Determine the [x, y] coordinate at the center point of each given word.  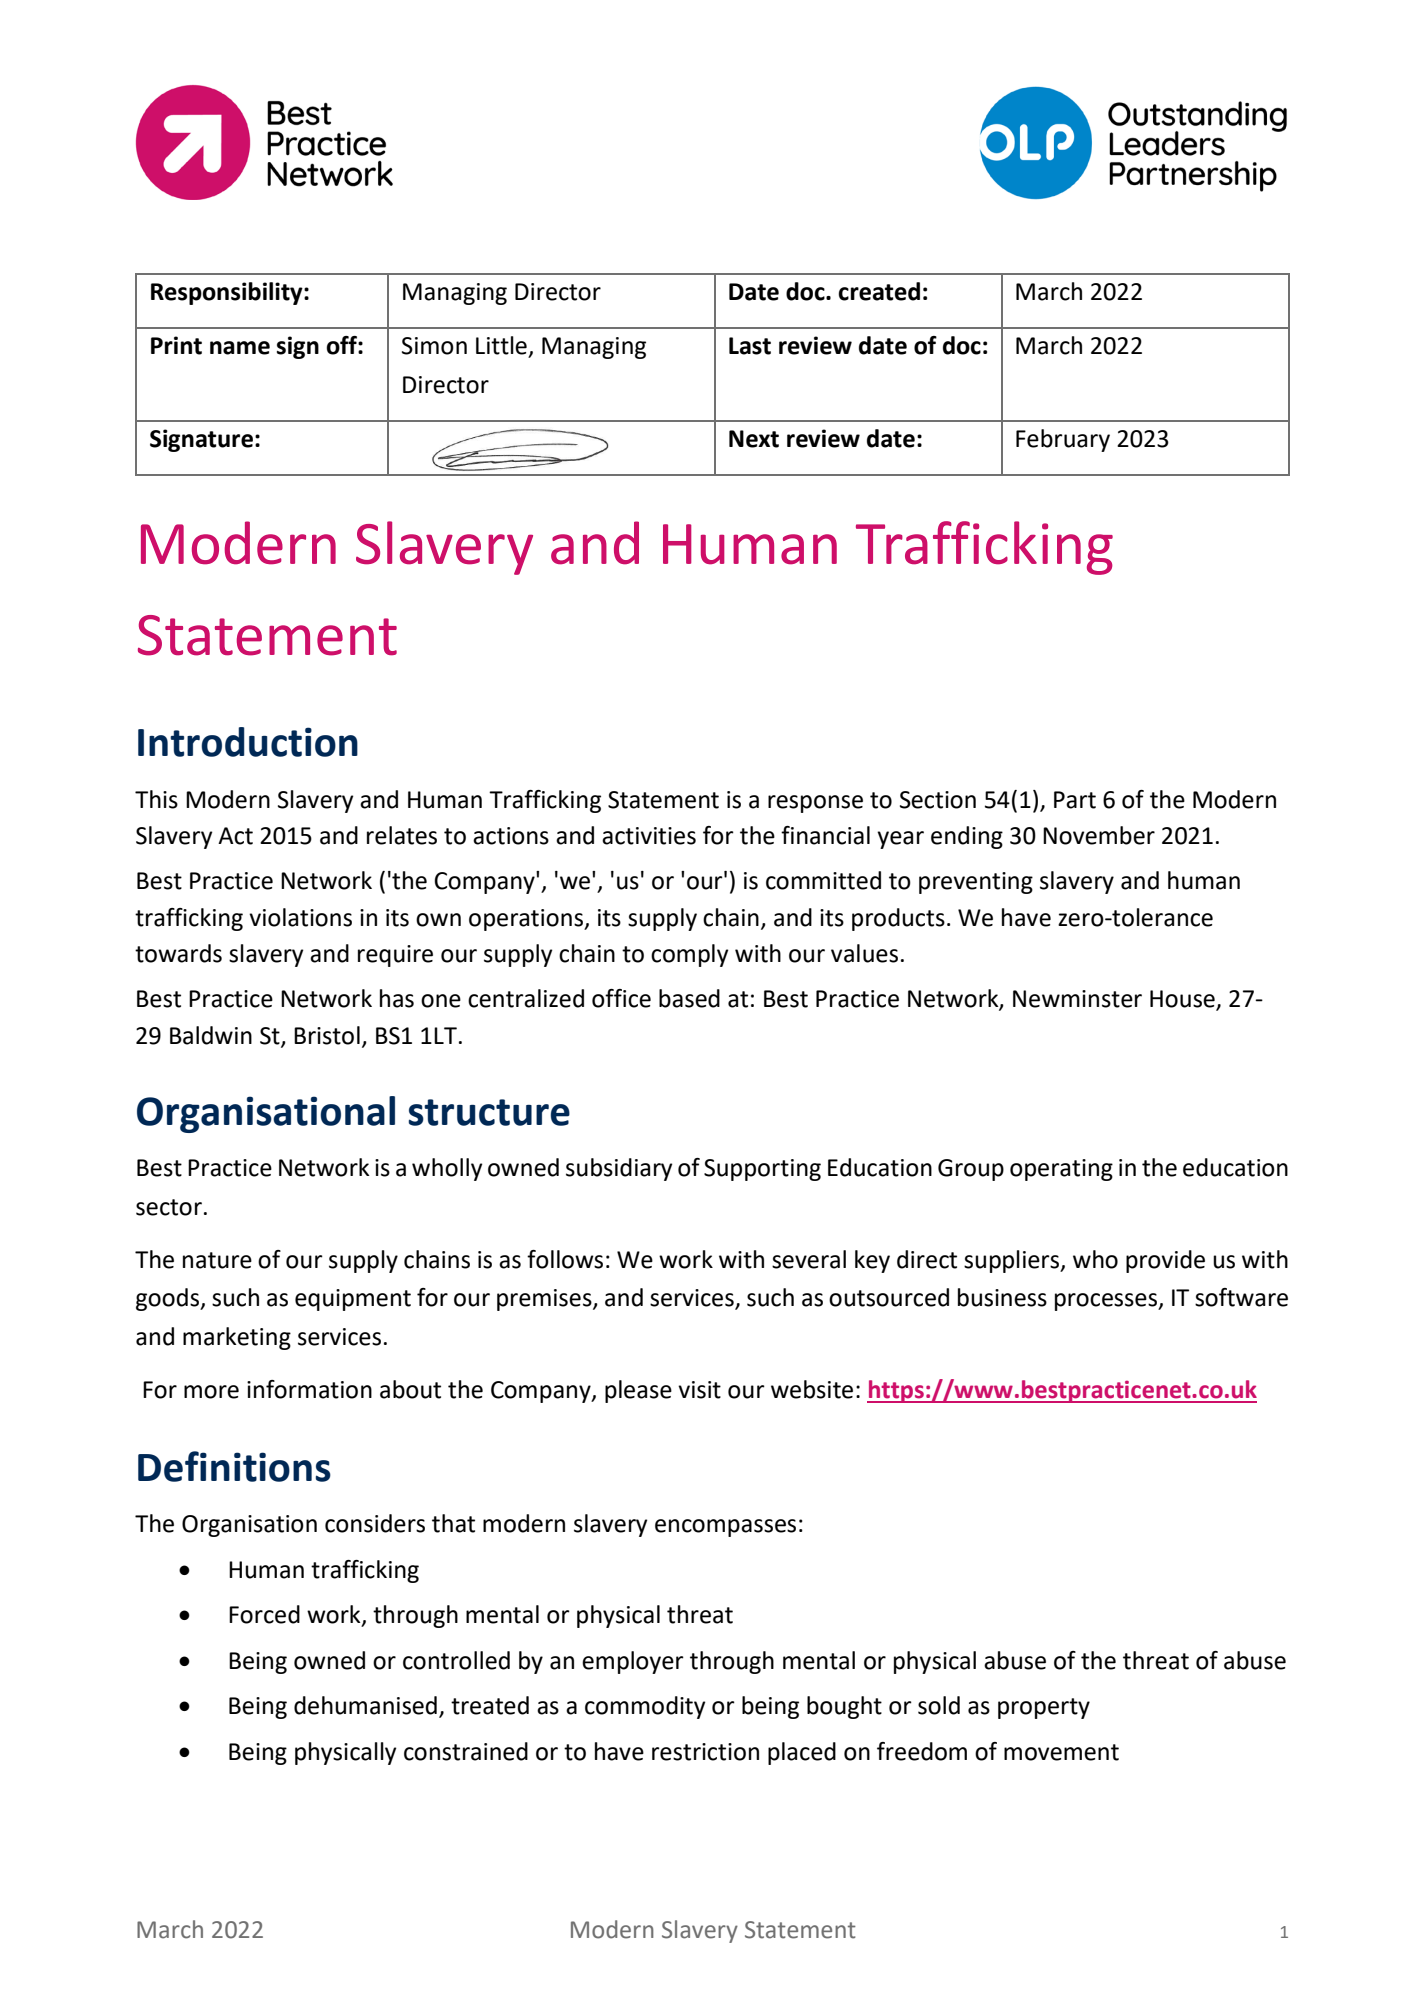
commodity [645, 1707]
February [1063, 440]
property [1044, 1708]
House [1182, 999]
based [689, 998]
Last [750, 346]
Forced [264, 1614]
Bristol [327, 1035]
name [240, 348]
